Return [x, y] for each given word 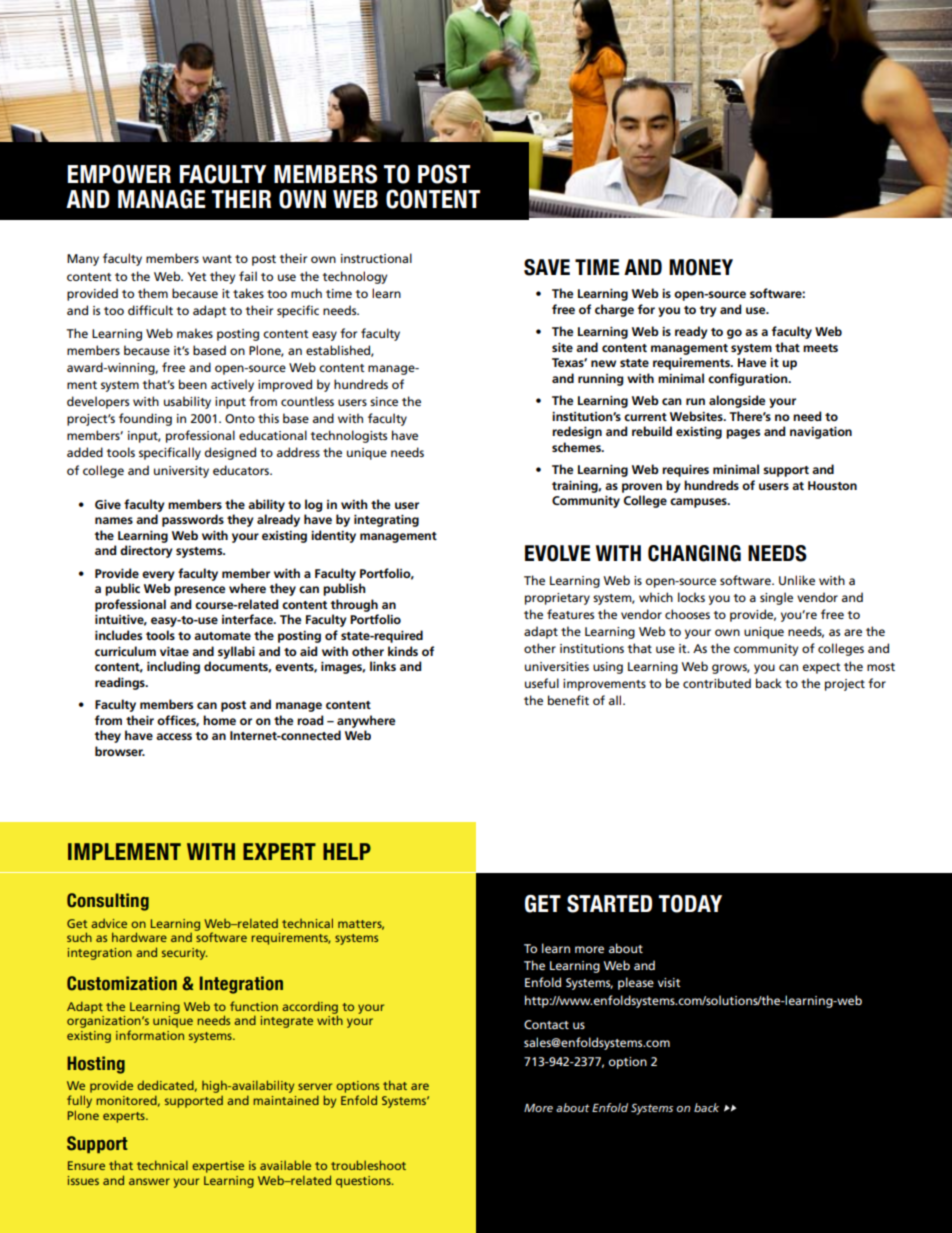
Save [547, 267]
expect [822, 668]
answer [149, 1181]
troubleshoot [368, 1165]
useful [542, 683]
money [701, 267]
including [173, 667]
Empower [119, 174]
